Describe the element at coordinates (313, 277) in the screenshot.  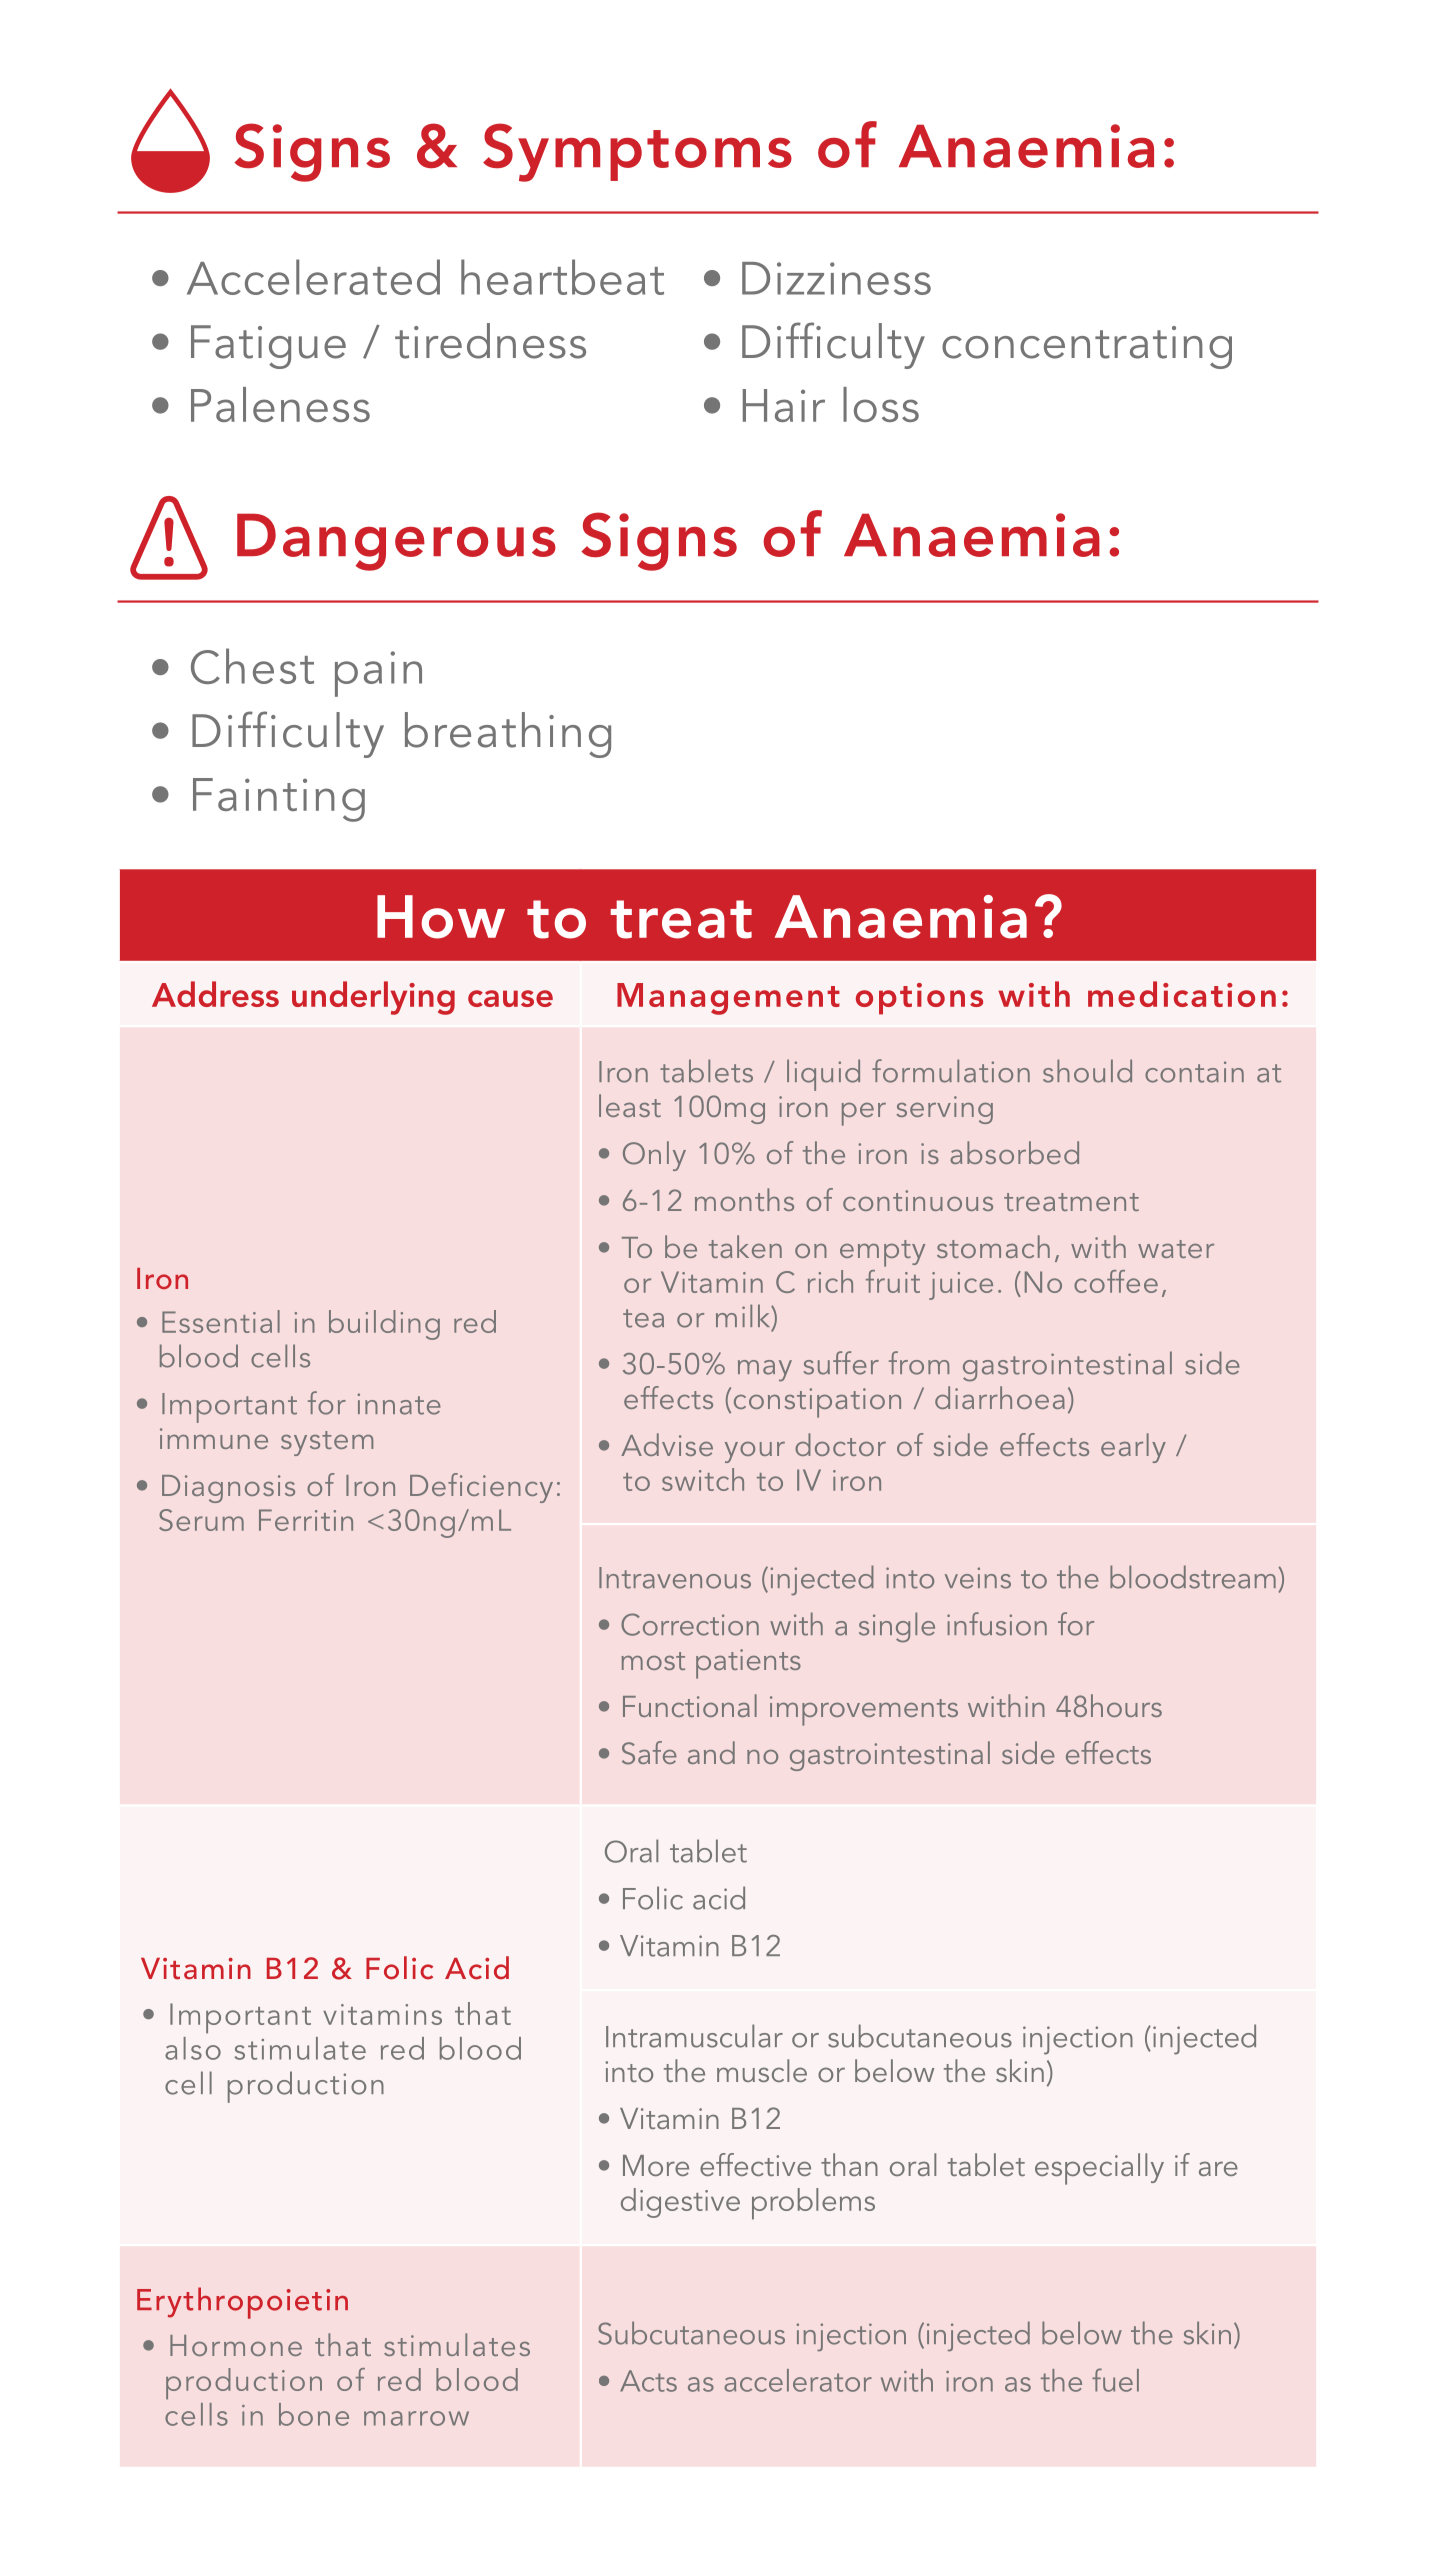
I see `Accelerated` at that location.
